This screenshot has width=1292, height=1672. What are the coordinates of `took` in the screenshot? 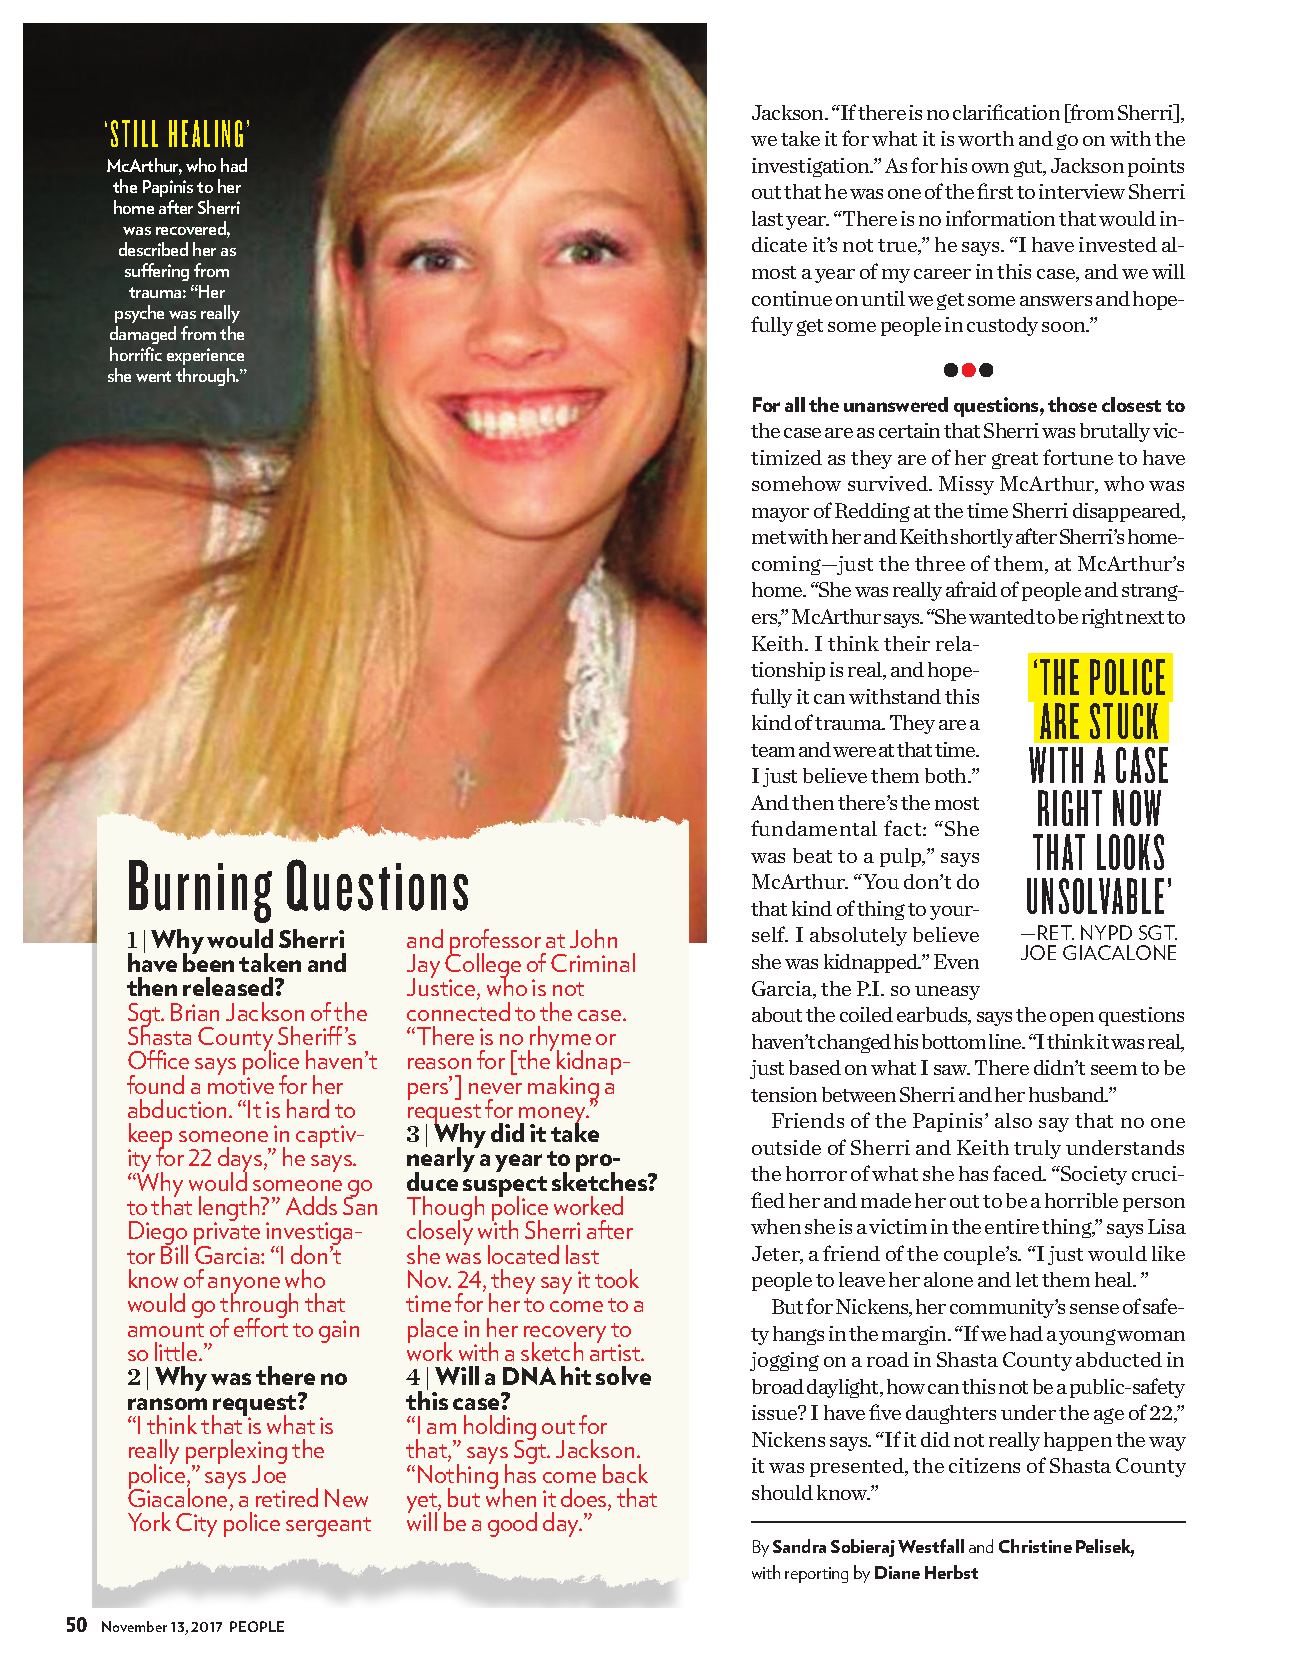 It's located at (617, 1278).
